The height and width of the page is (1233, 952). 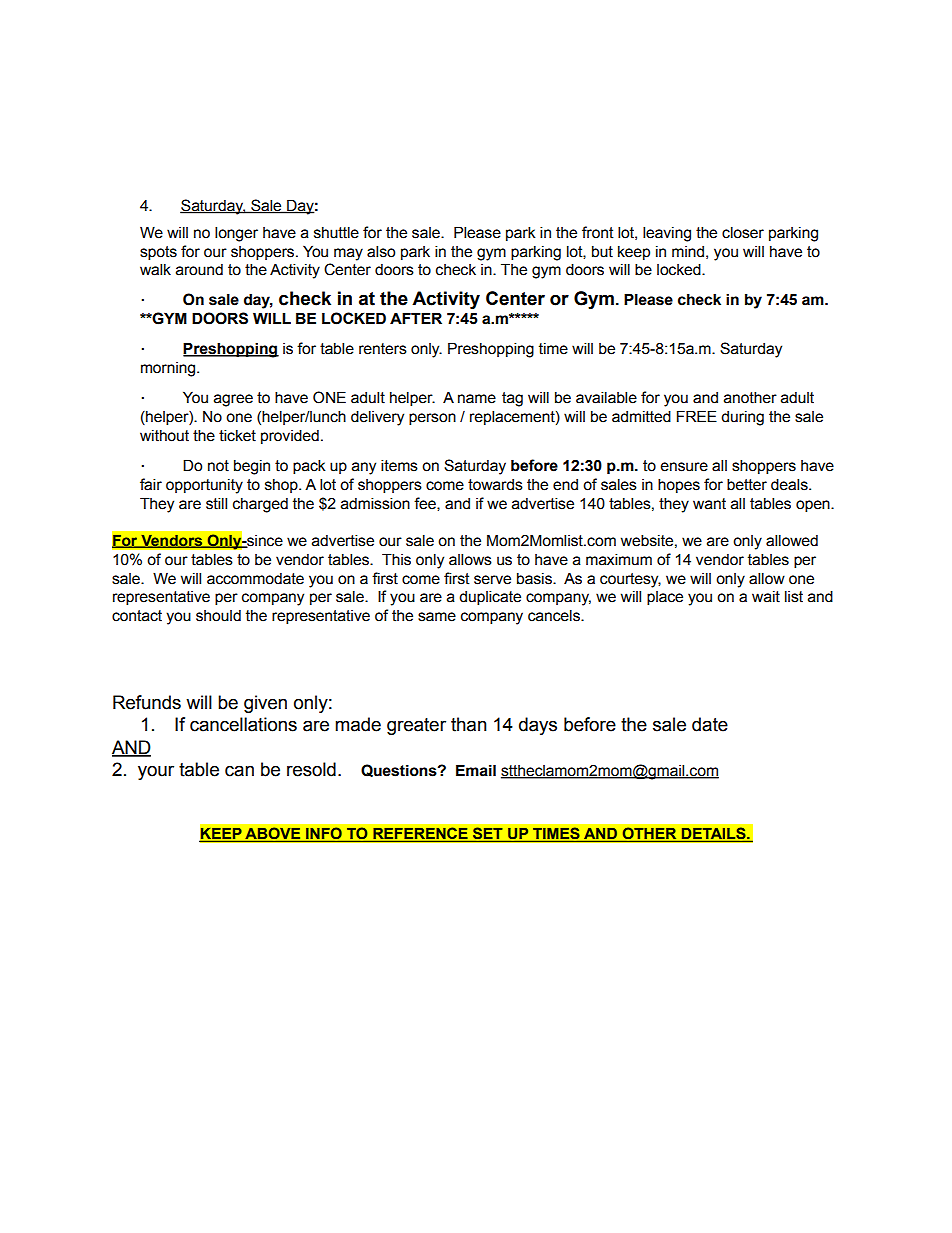 What do you see at coordinates (709, 504) in the page?
I see `want` at bounding box center [709, 504].
